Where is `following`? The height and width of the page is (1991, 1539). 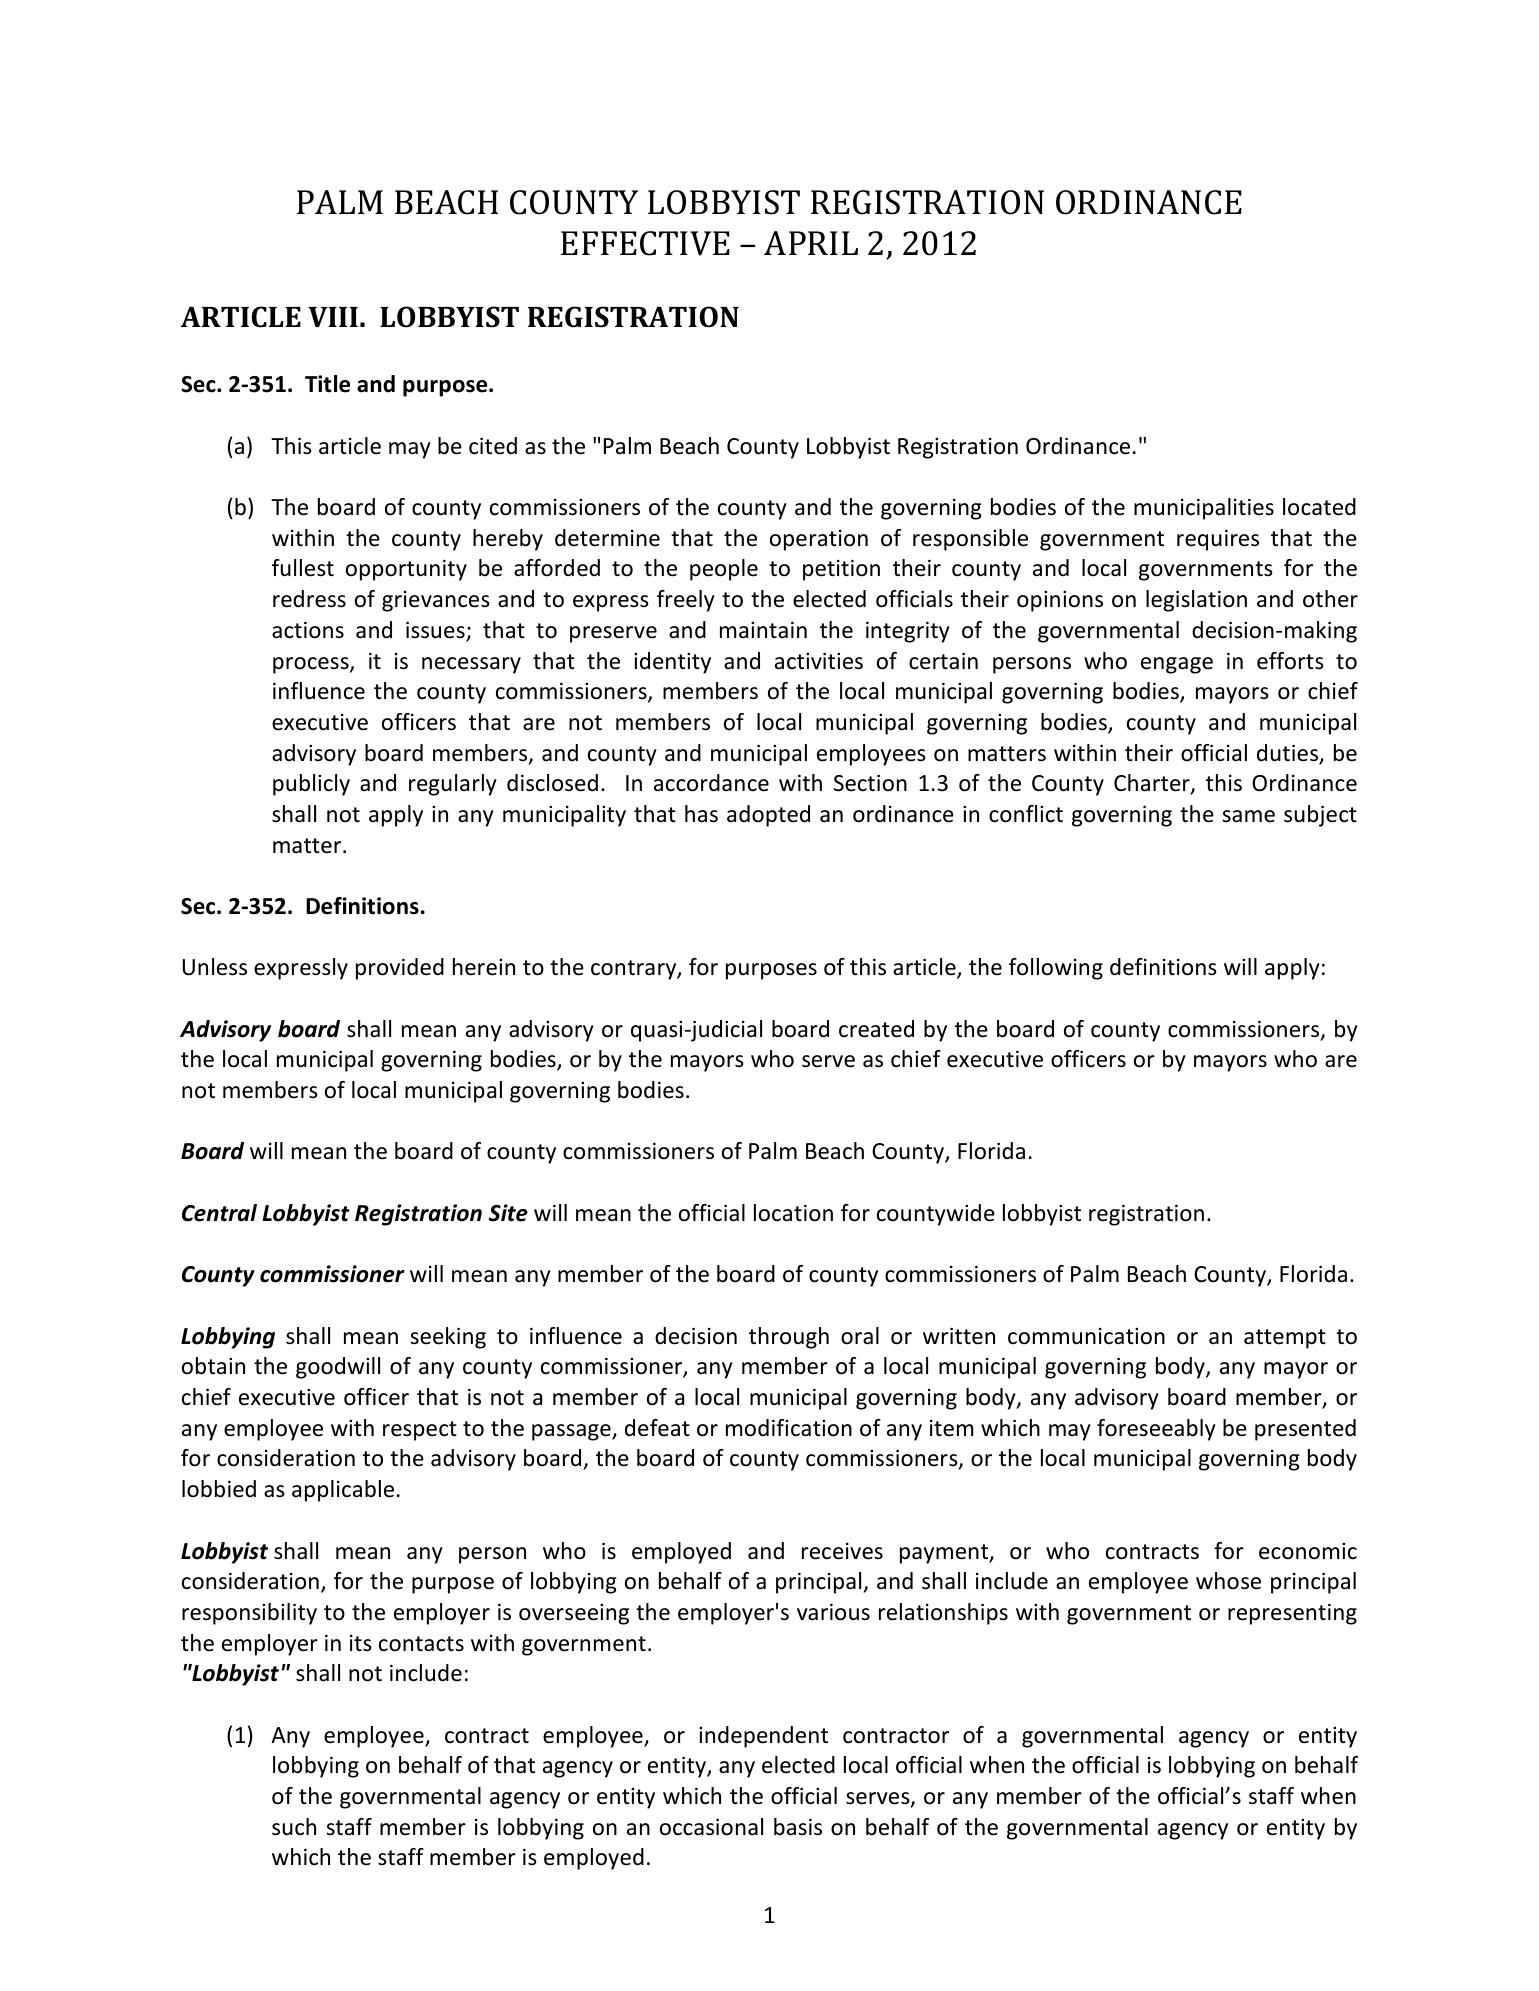
following is located at coordinates (1056, 969).
